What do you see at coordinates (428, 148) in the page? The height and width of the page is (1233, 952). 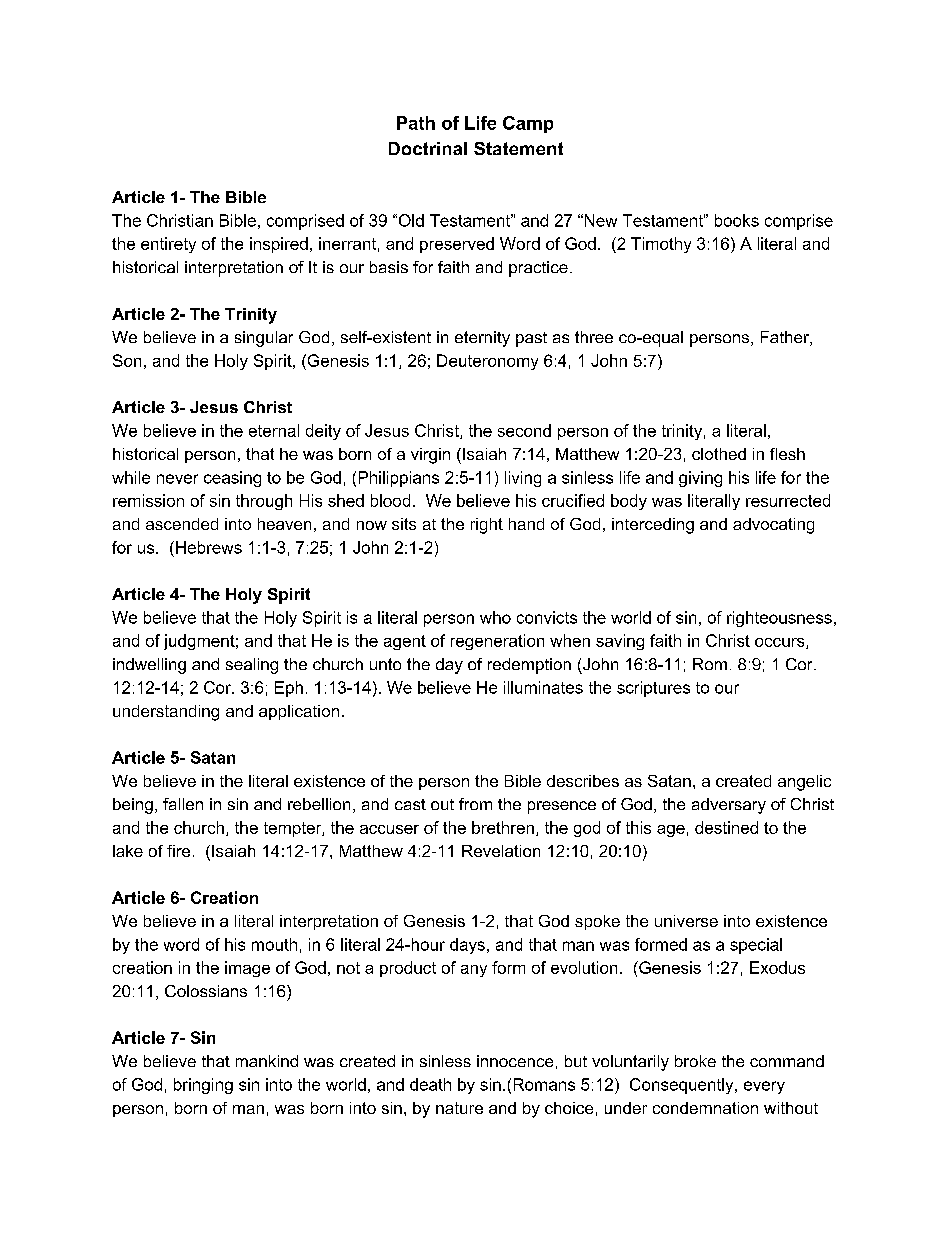 I see `Doctrinal` at bounding box center [428, 148].
